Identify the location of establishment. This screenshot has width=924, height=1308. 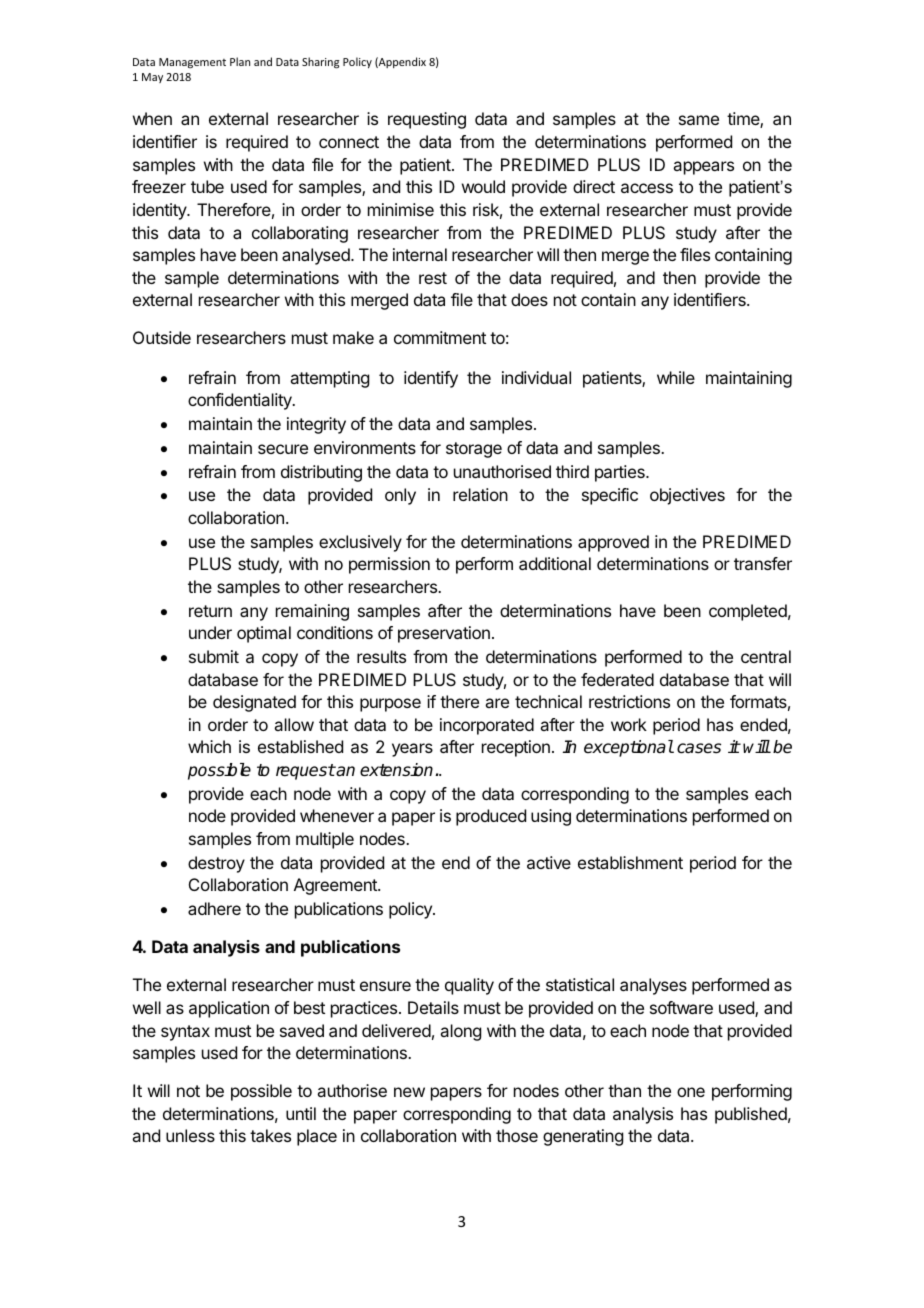
(630, 862).
